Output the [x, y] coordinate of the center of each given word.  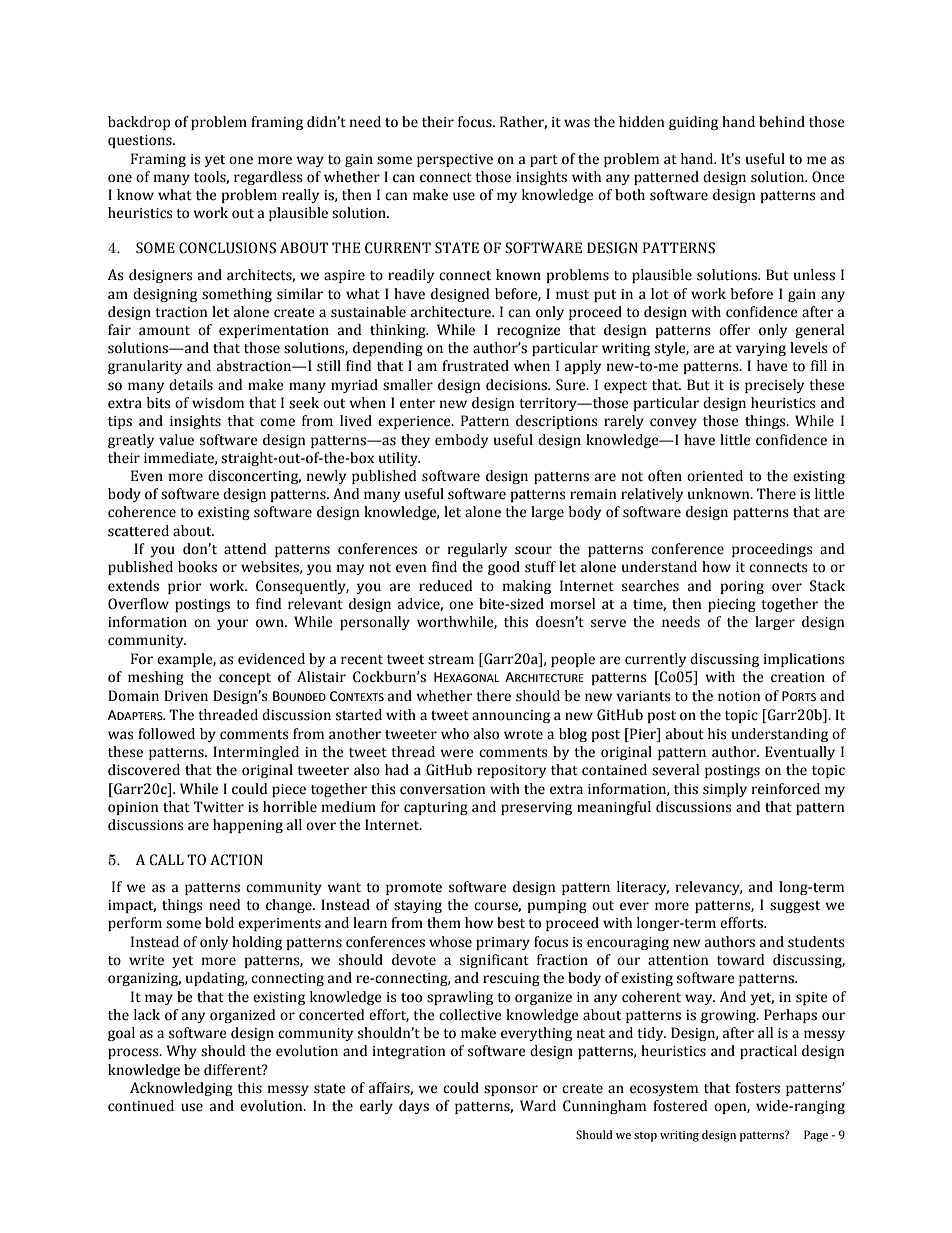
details [191, 385]
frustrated [475, 366]
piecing [732, 605]
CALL [166, 860]
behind [782, 122]
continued [141, 1106]
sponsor [511, 1090]
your [233, 624]
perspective [455, 160]
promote [414, 889]
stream [451, 660]
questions [141, 141]
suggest [795, 907]
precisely [774, 386]
